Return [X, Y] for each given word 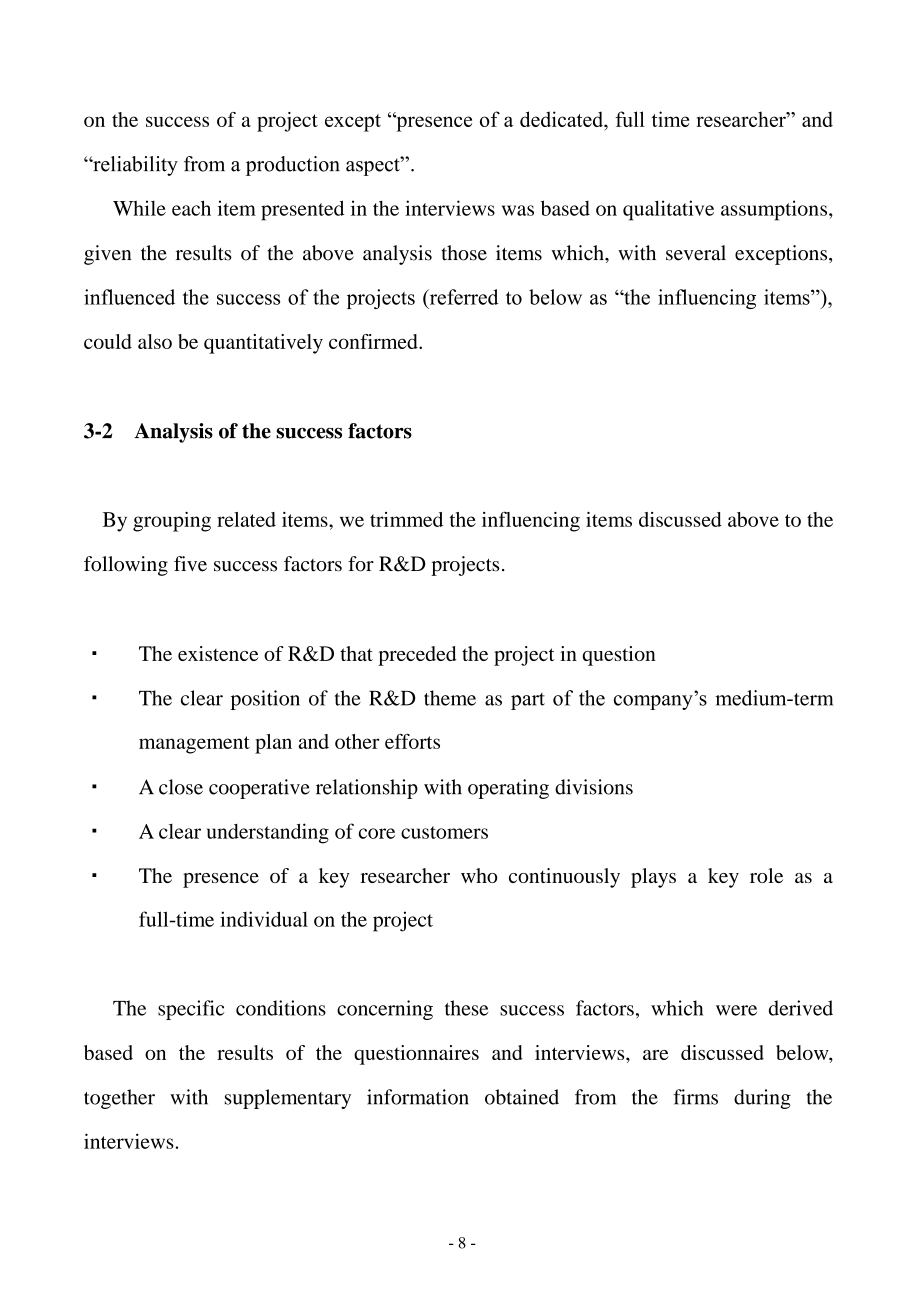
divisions [594, 787]
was [518, 210]
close [181, 787]
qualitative [668, 210]
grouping [172, 522]
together [119, 1099]
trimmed [406, 519]
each [191, 208]
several [696, 253]
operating [508, 789]
